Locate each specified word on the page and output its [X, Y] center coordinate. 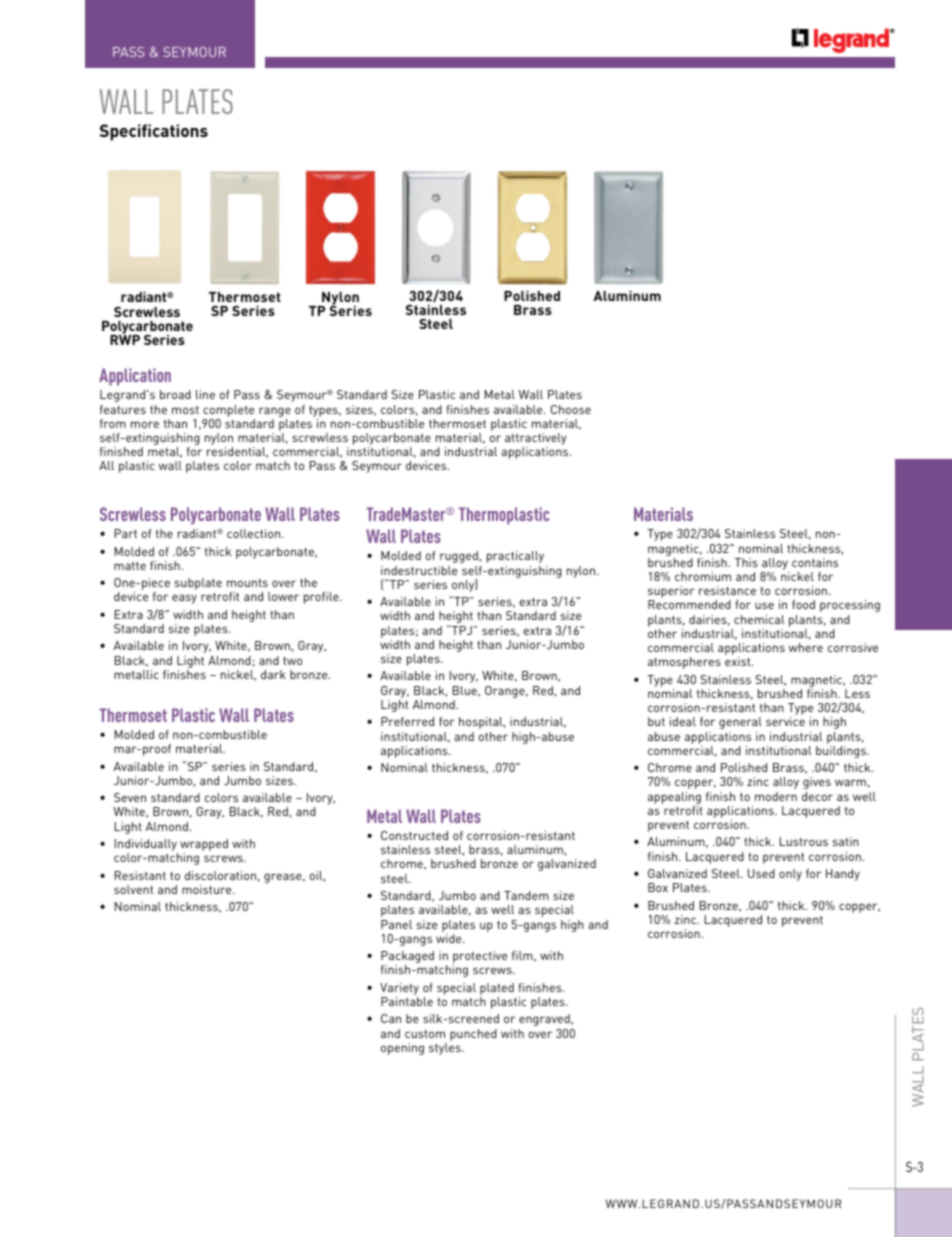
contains [815, 562]
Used [761, 873]
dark [273, 674]
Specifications [154, 132]
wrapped [204, 846]
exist [739, 661]
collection [255, 533]
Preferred [407, 721]
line [205, 394]
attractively [536, 440]
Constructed [414, 835]
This [746, 562]
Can [391, 1018]
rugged [459, 557]
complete [228, 411]
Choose [571, 409]
